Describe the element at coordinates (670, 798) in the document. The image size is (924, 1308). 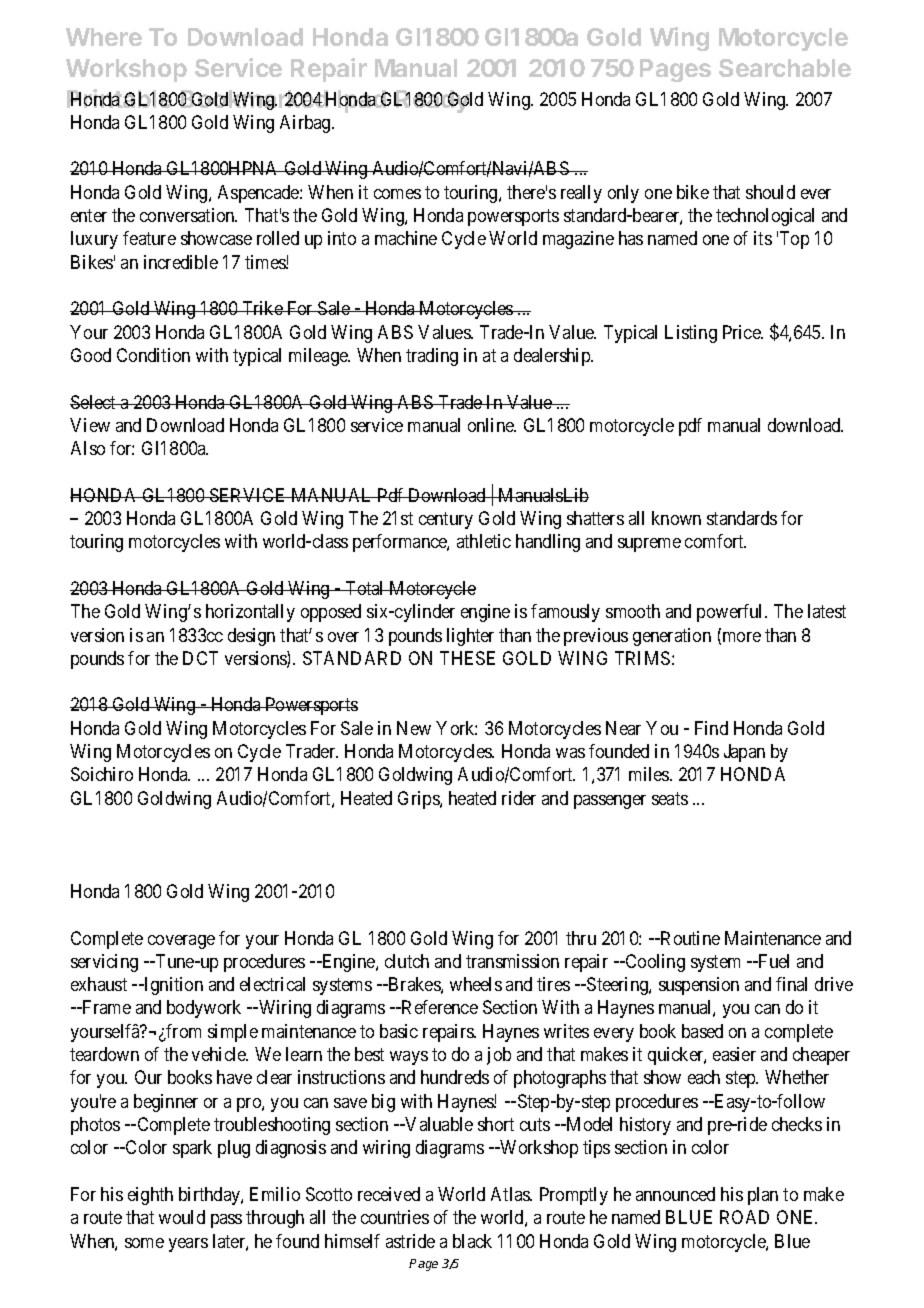
I see `seats` at that location.
